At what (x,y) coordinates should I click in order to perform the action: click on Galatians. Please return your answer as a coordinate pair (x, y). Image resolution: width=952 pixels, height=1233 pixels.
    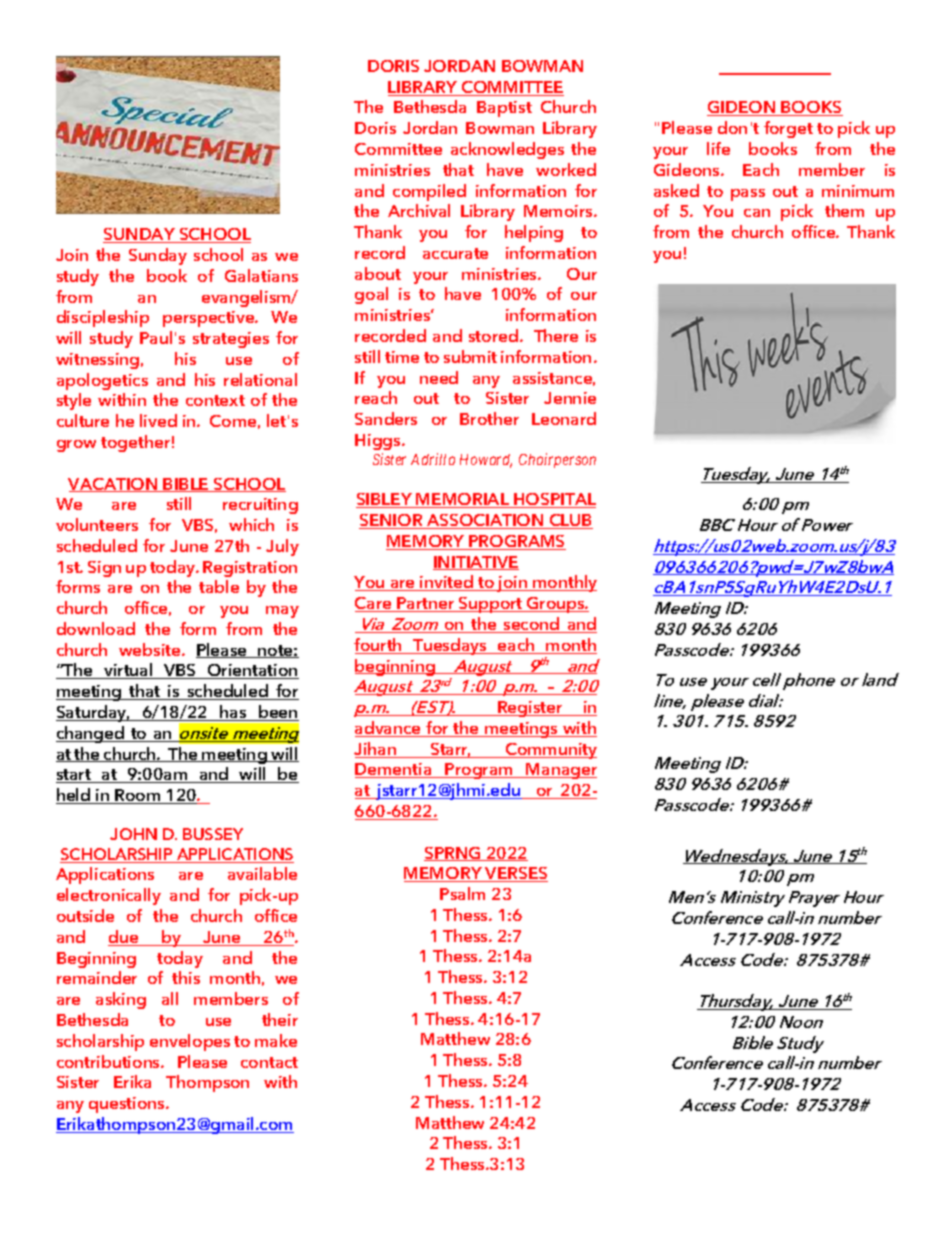
    Looking at the image, I should click on (261, 275).
